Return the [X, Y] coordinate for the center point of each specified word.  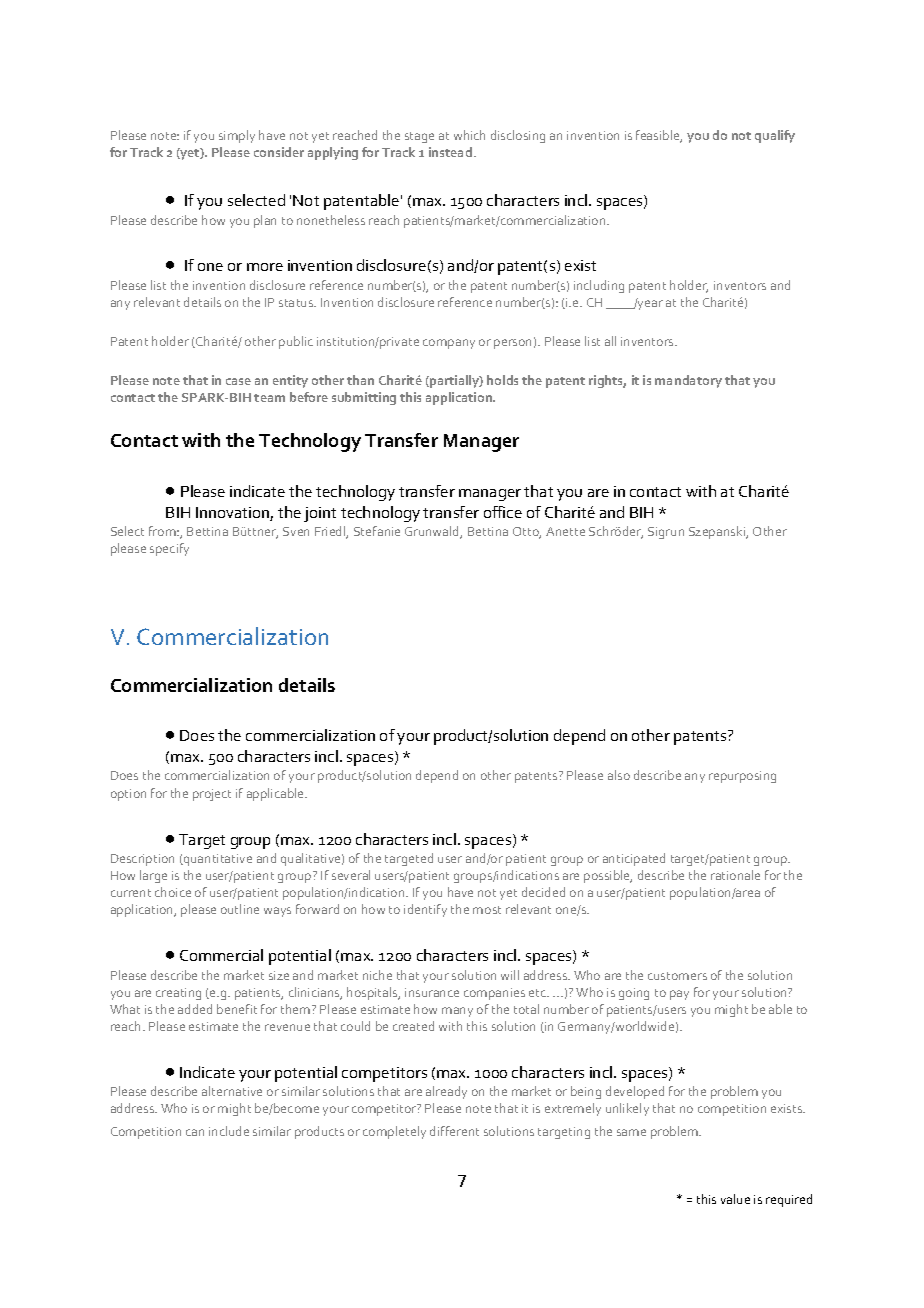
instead [452, 152]
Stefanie [377, 531]
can [195, 1132]
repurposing [742, 777]
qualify [775, 136]
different [454, 1131]
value [735, 1199]
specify [169, 549]
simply [237, 136]
